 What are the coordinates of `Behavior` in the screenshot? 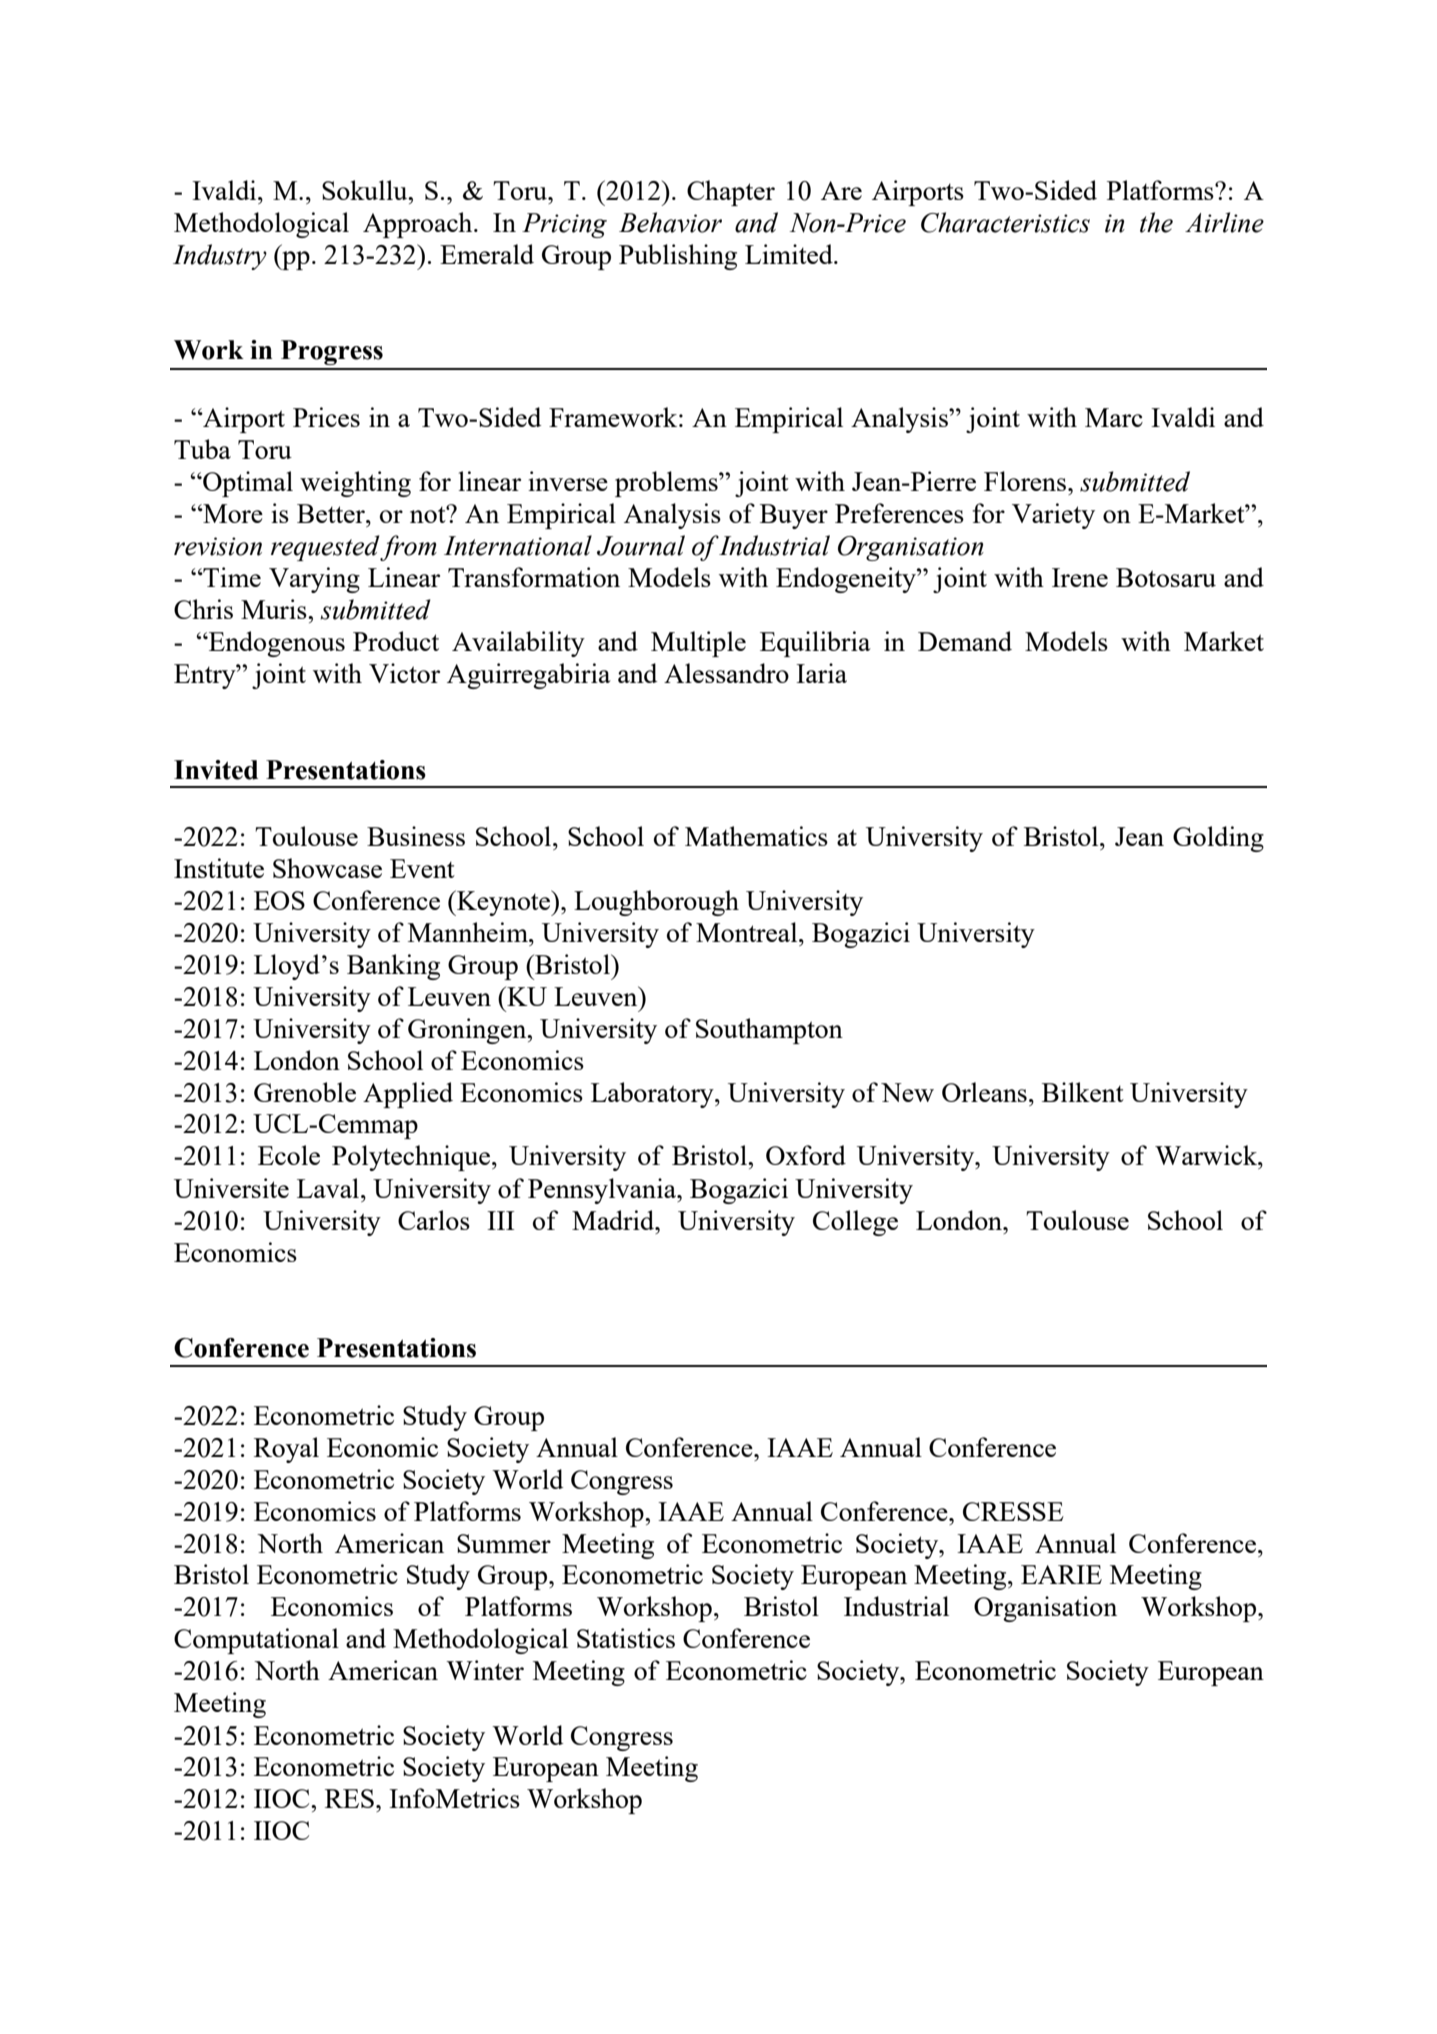 It's located at (670, 222).
